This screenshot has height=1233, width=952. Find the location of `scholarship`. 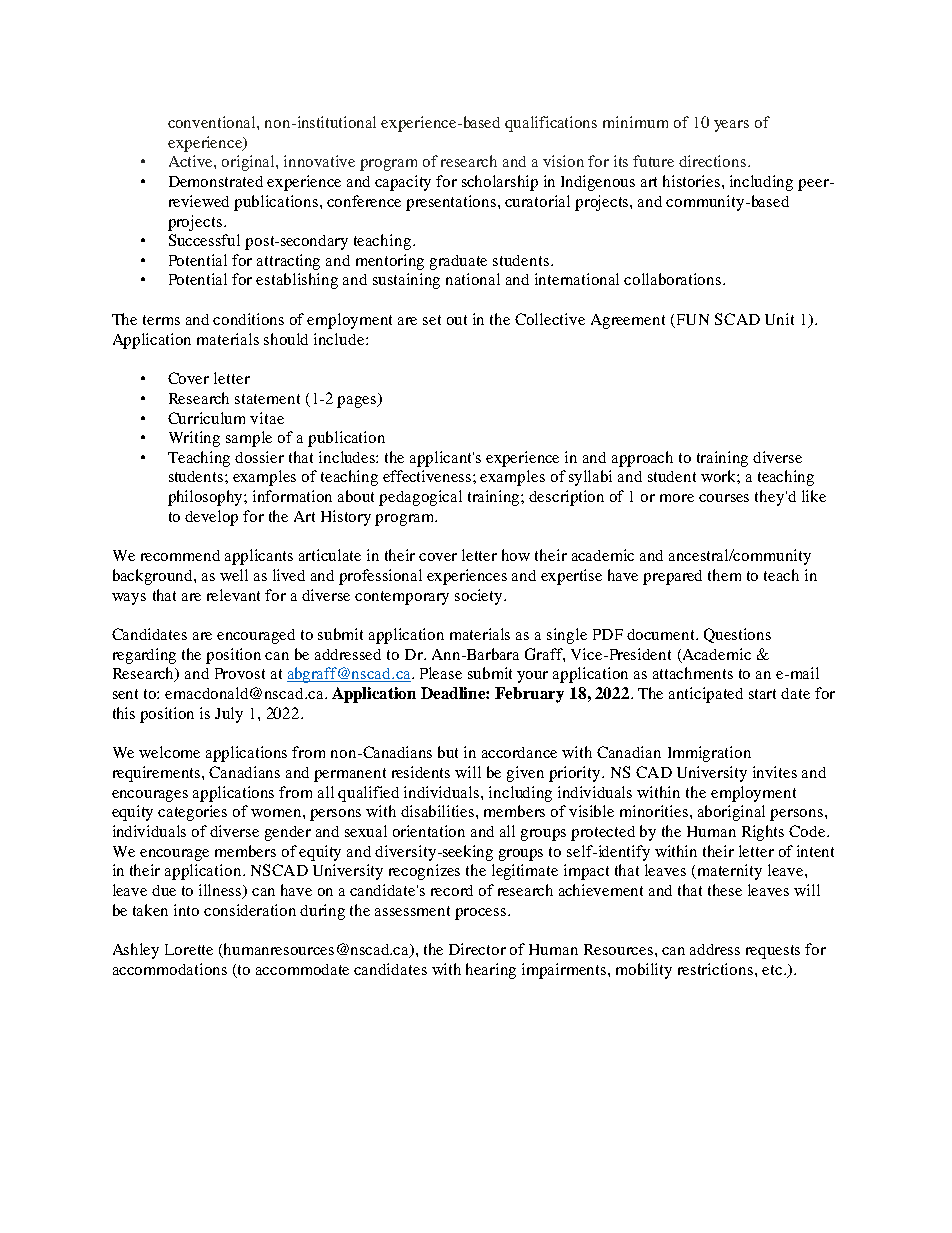

scholarship is located at coordinates (500, 183).
